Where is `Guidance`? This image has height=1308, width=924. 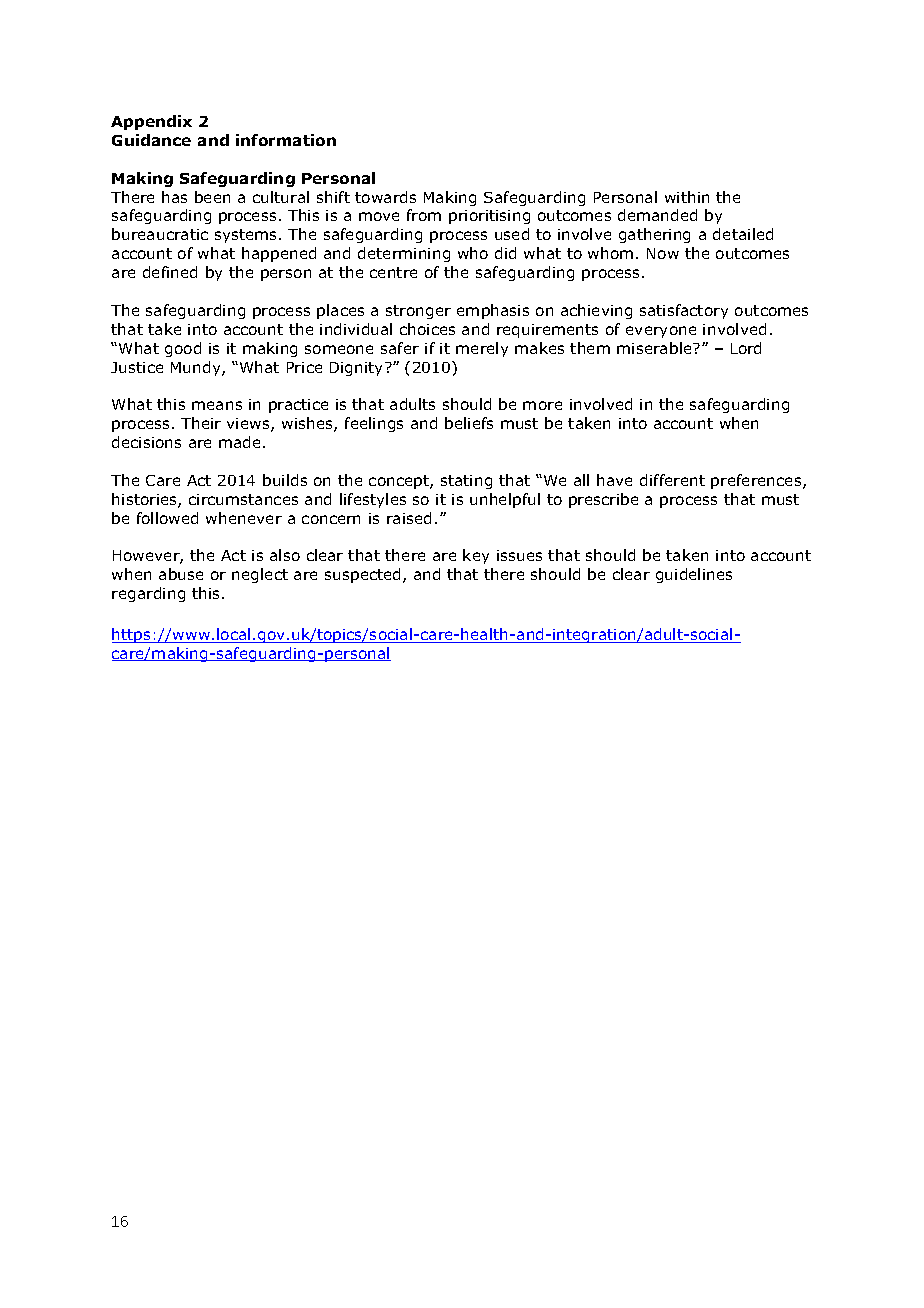 Guidance is located at coordinates (151, 140).
